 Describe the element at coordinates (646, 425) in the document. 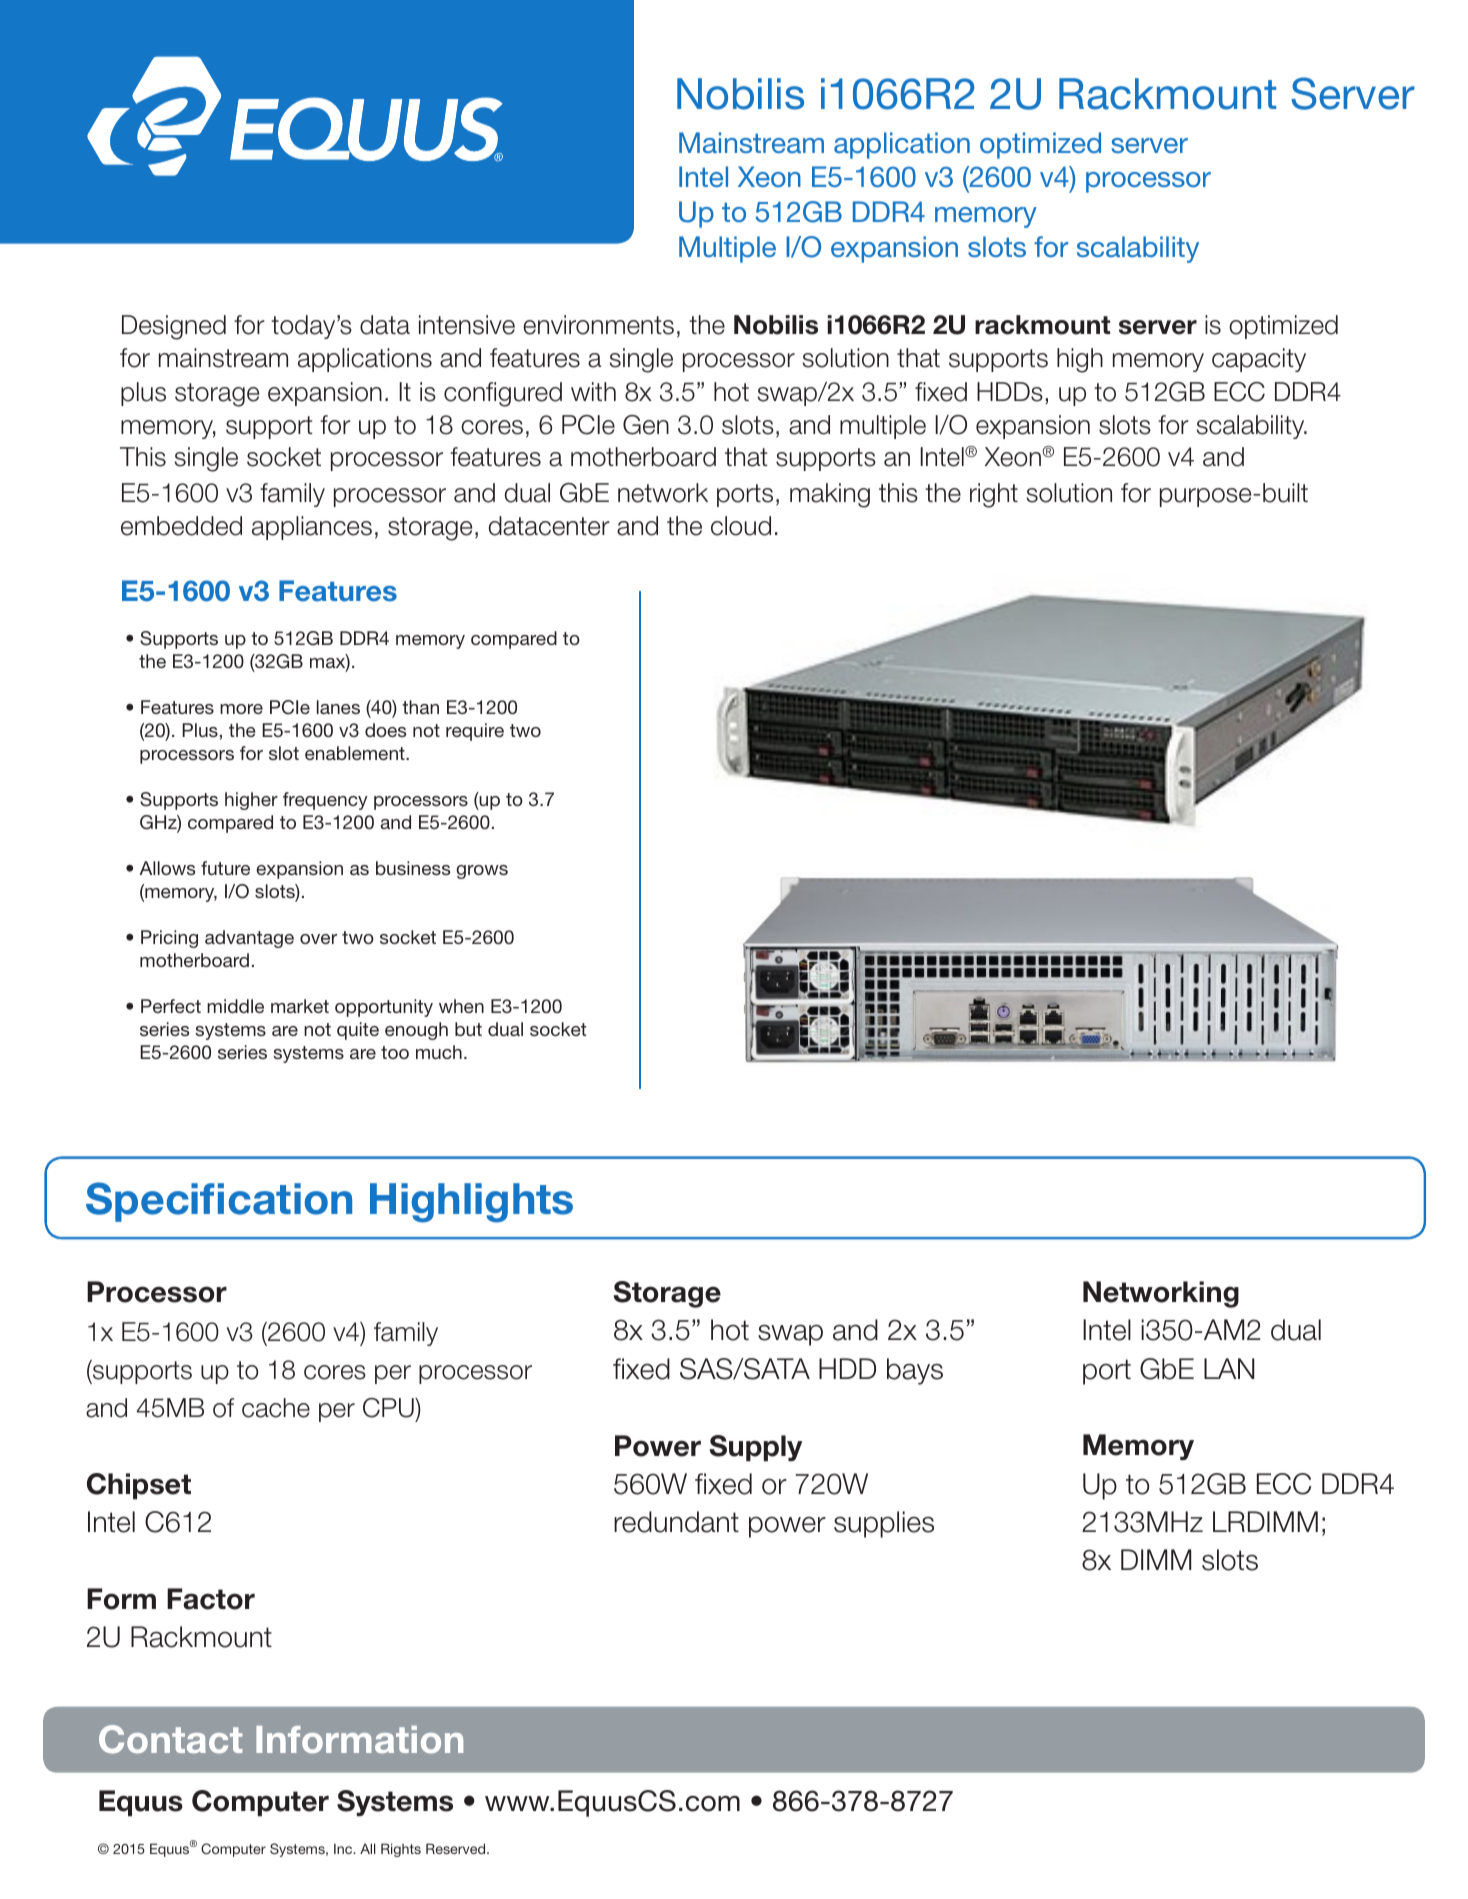

I see `Gen` at that location.
